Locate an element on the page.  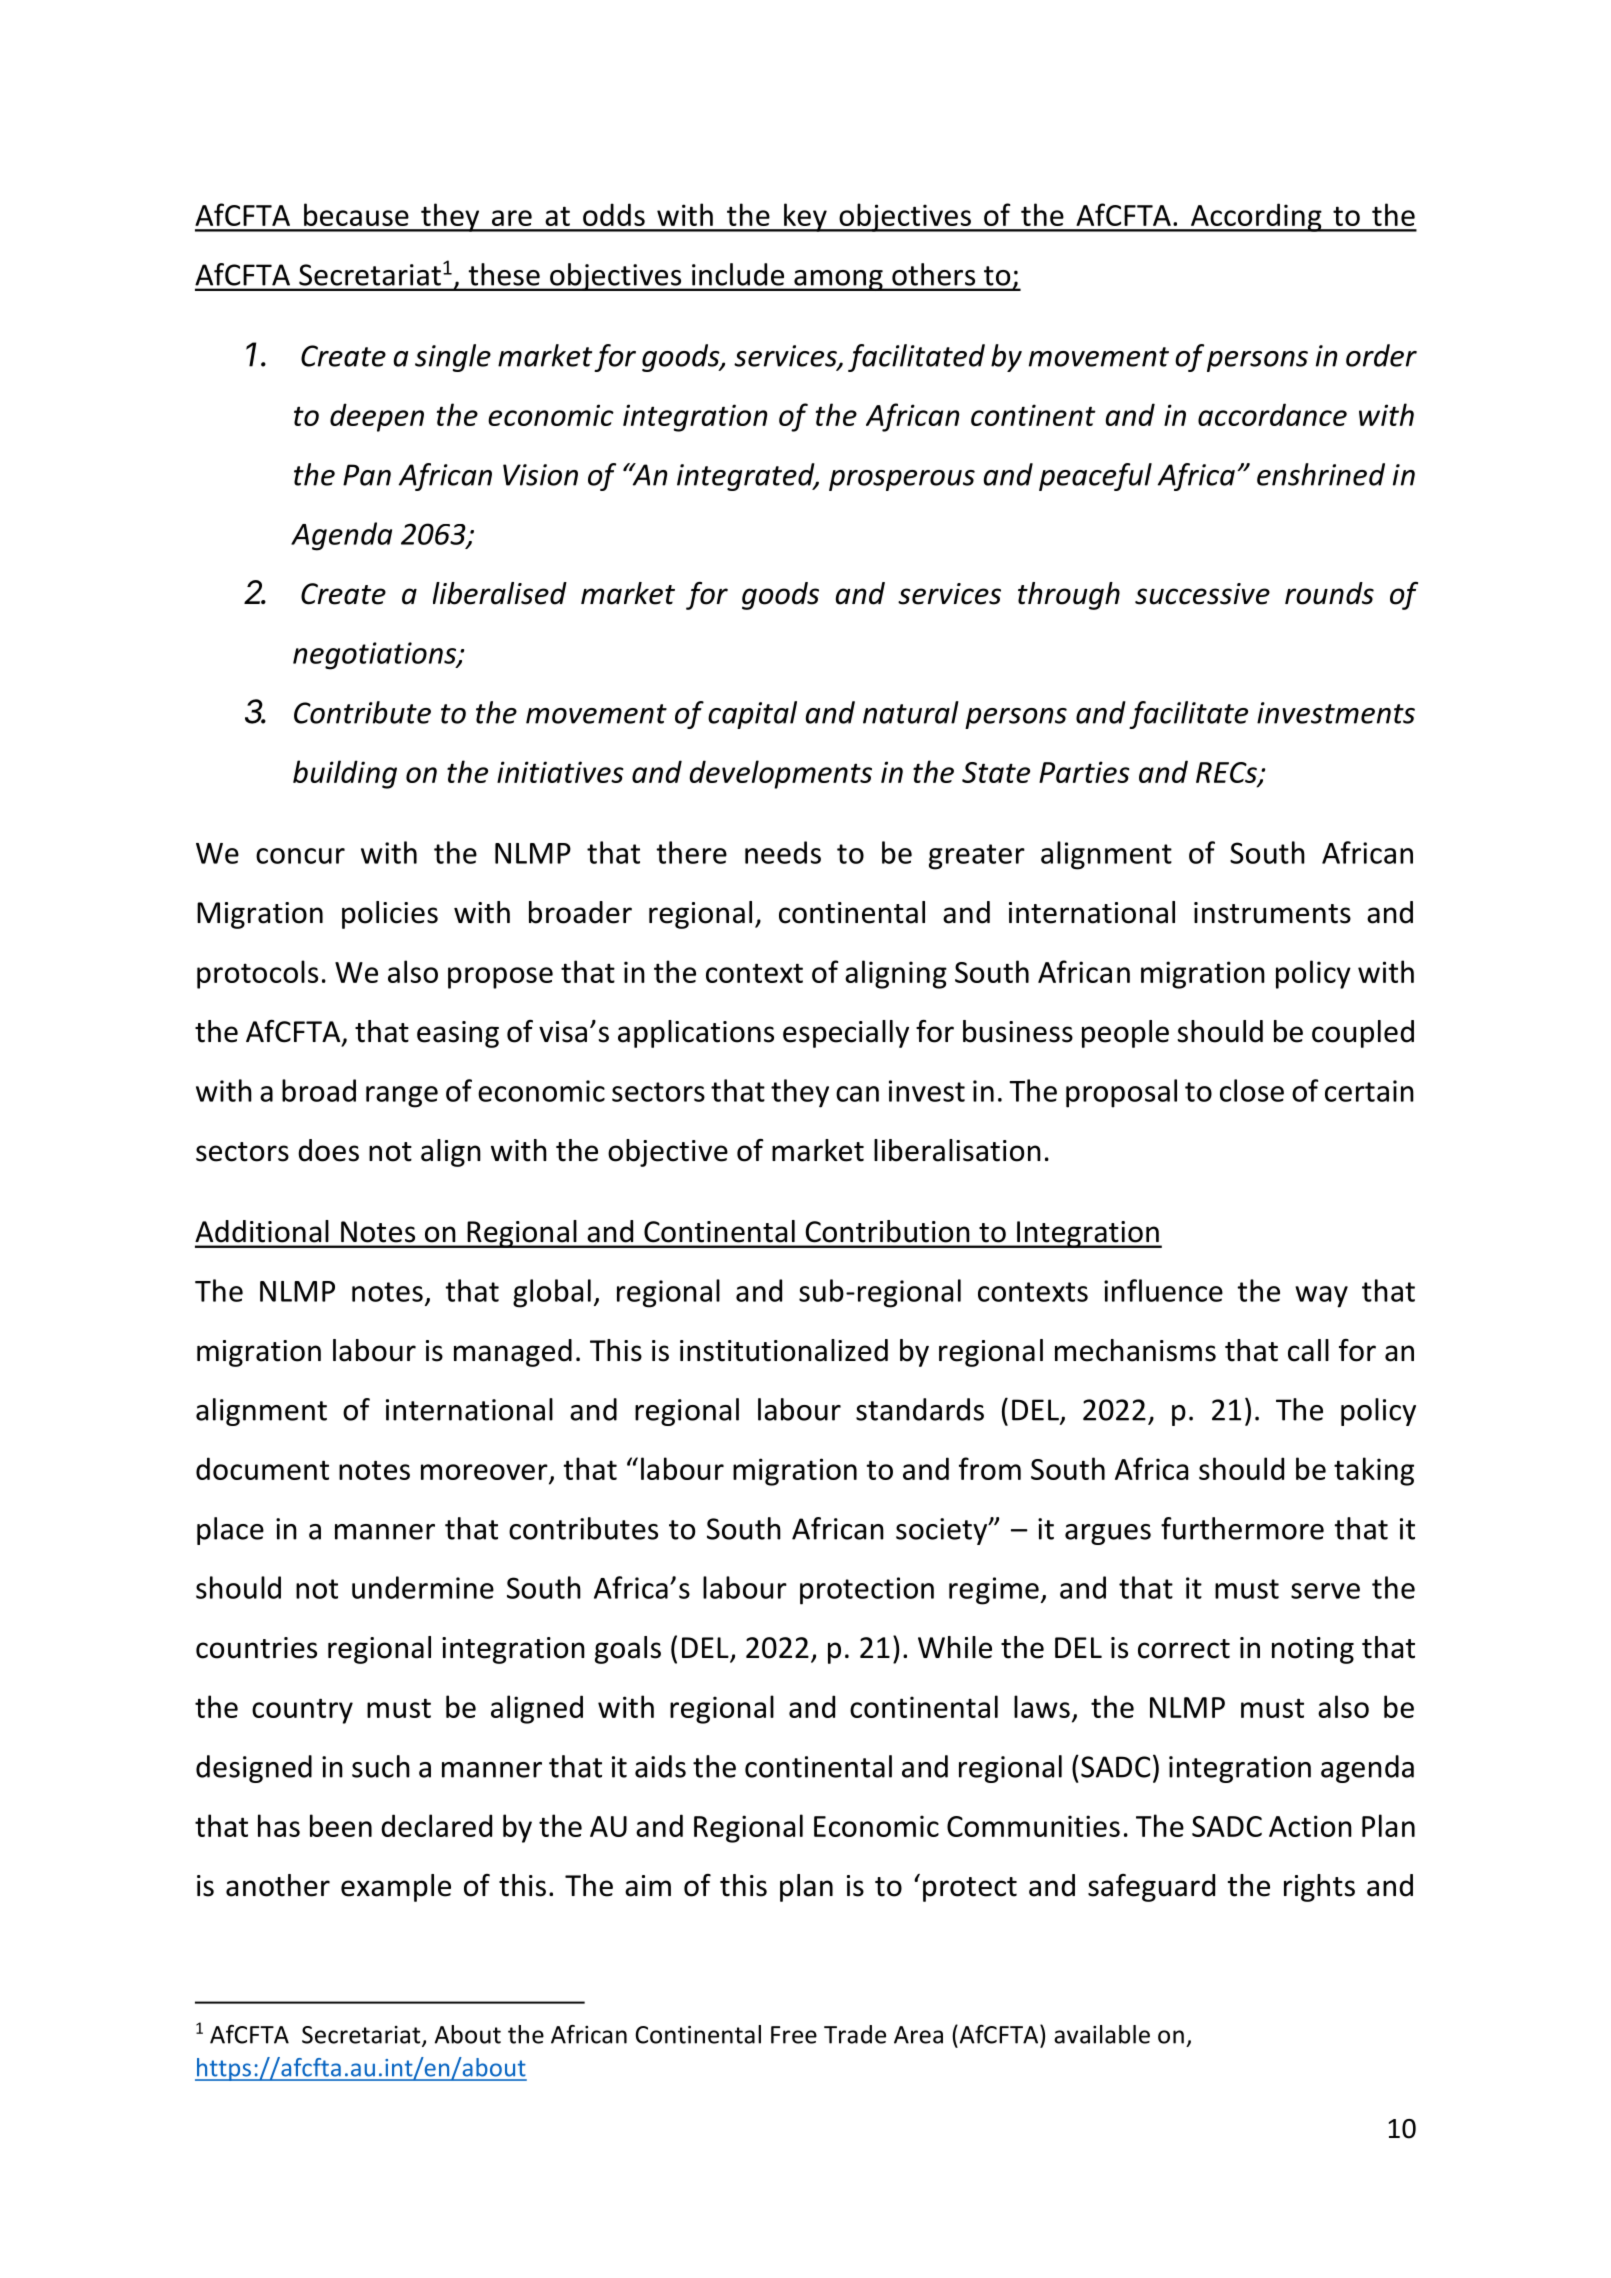
example is located at coordinates (396, 1888).
